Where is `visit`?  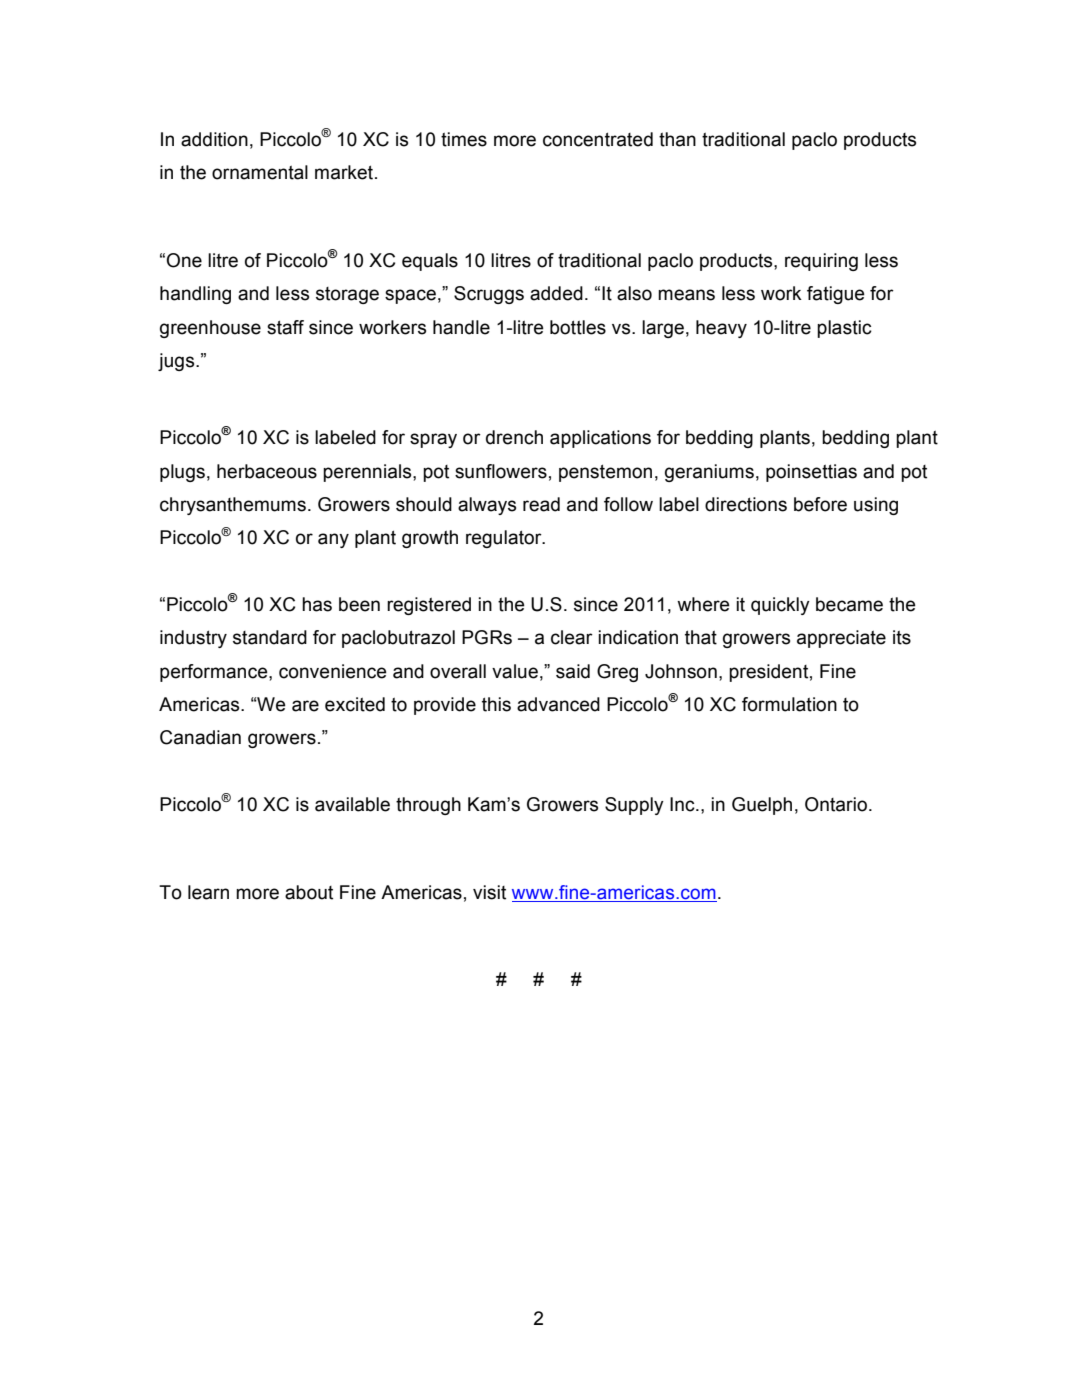
visit is located at coordinates (489, 892).
